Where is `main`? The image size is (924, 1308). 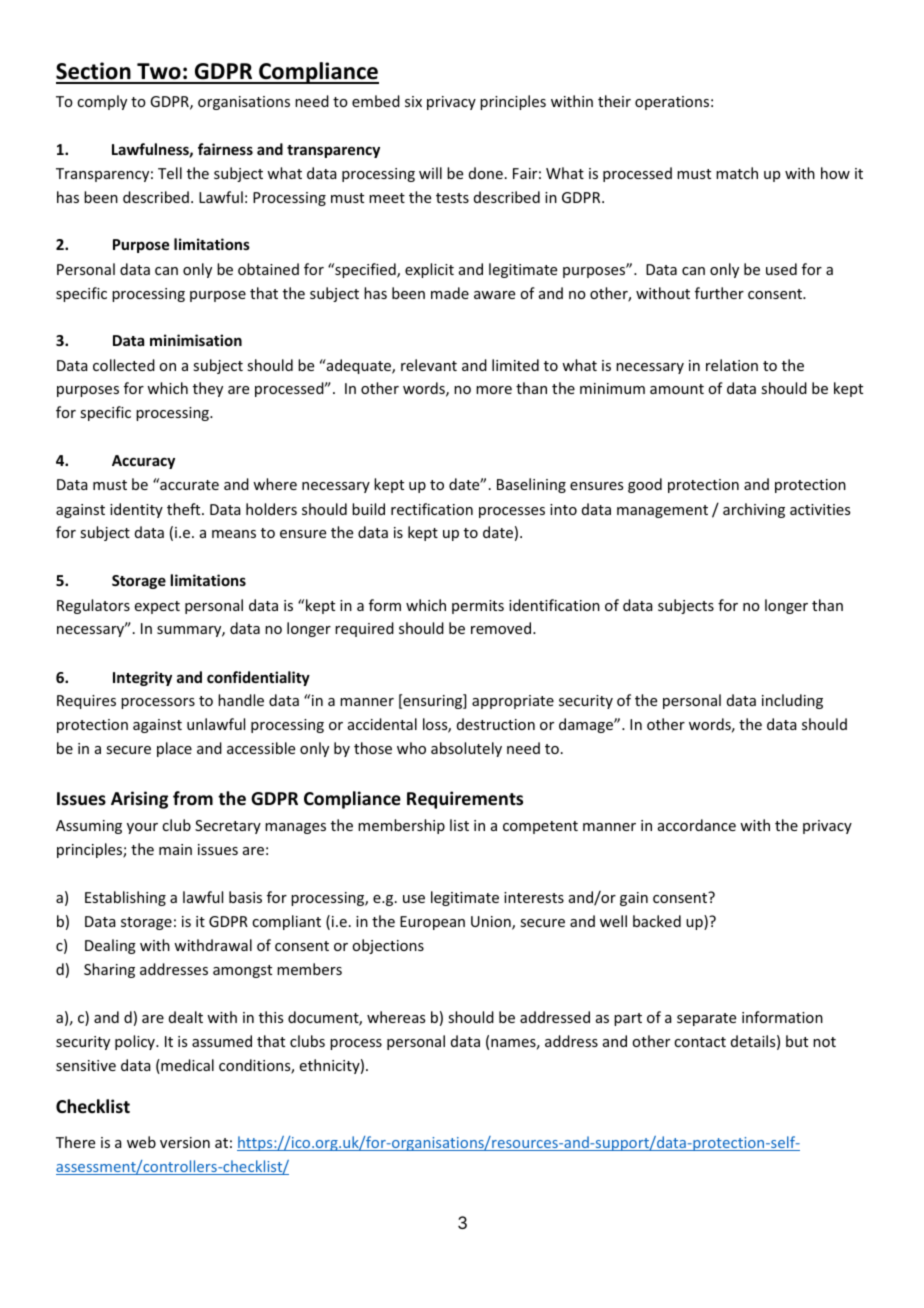
main is located at coordinates (175, 849).
